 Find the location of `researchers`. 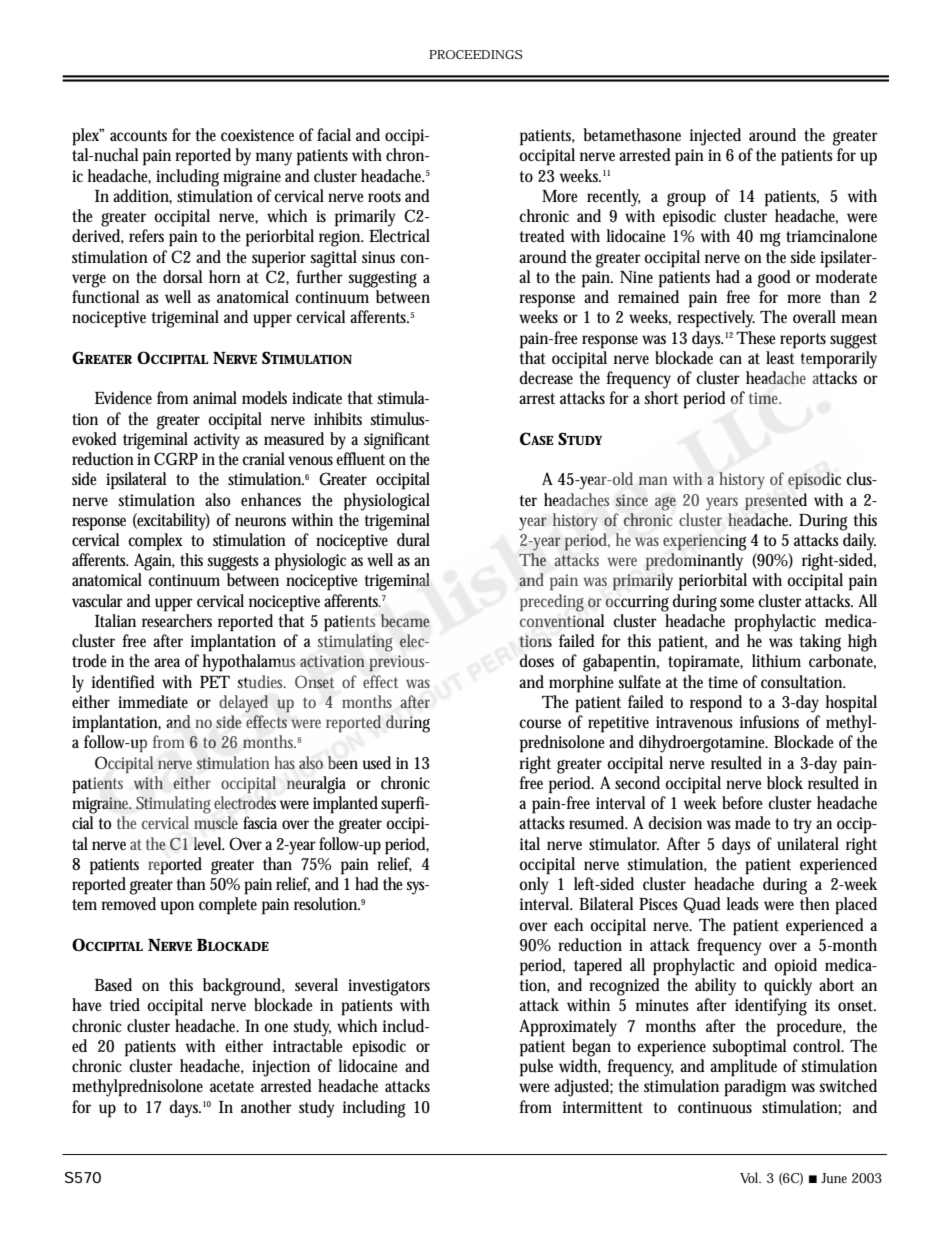

researchers is located at coordinates (177, 620).
